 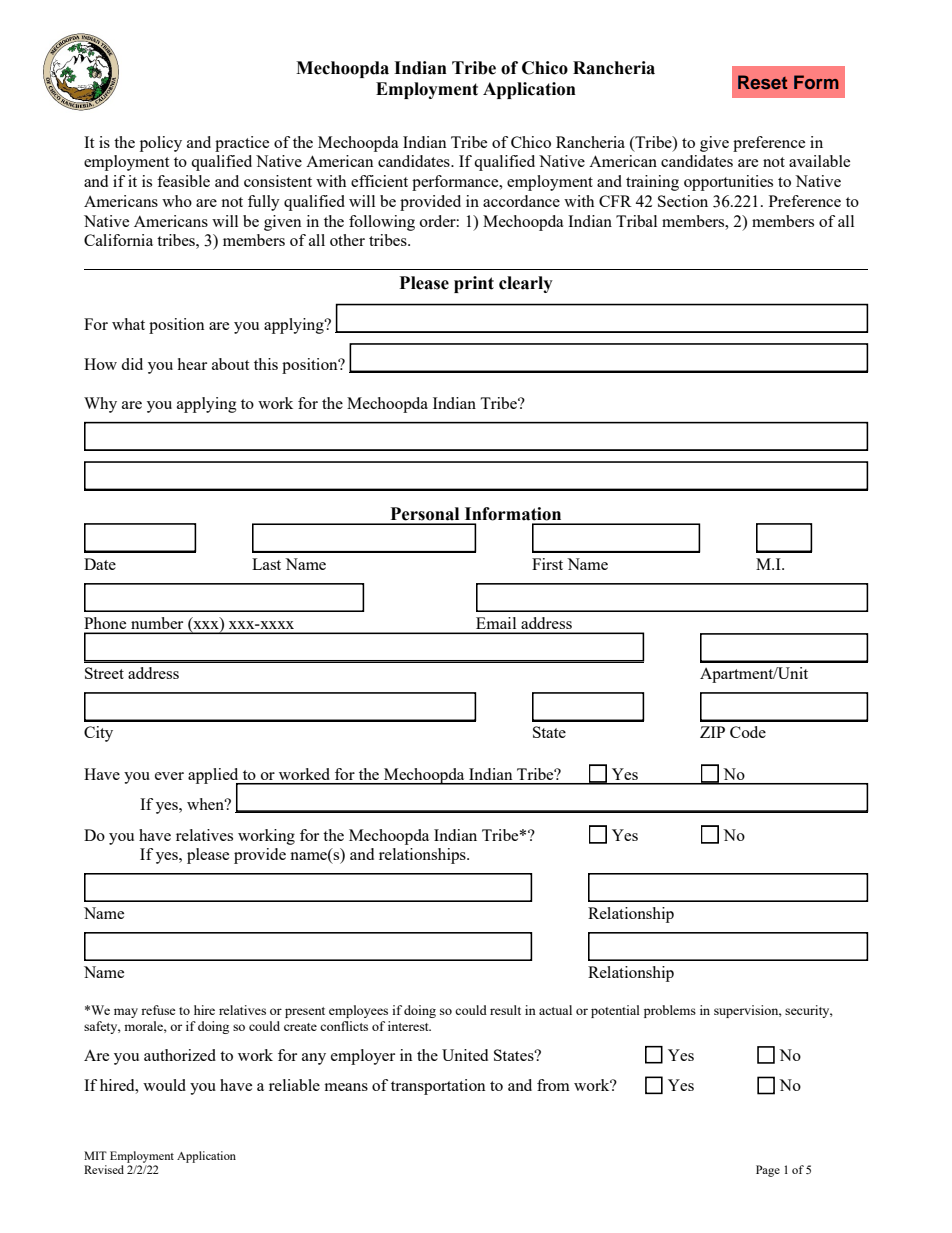 What do you see at coordinates (164, 1085) in the image?
I see `would` at bounding box center [164, 1085].
